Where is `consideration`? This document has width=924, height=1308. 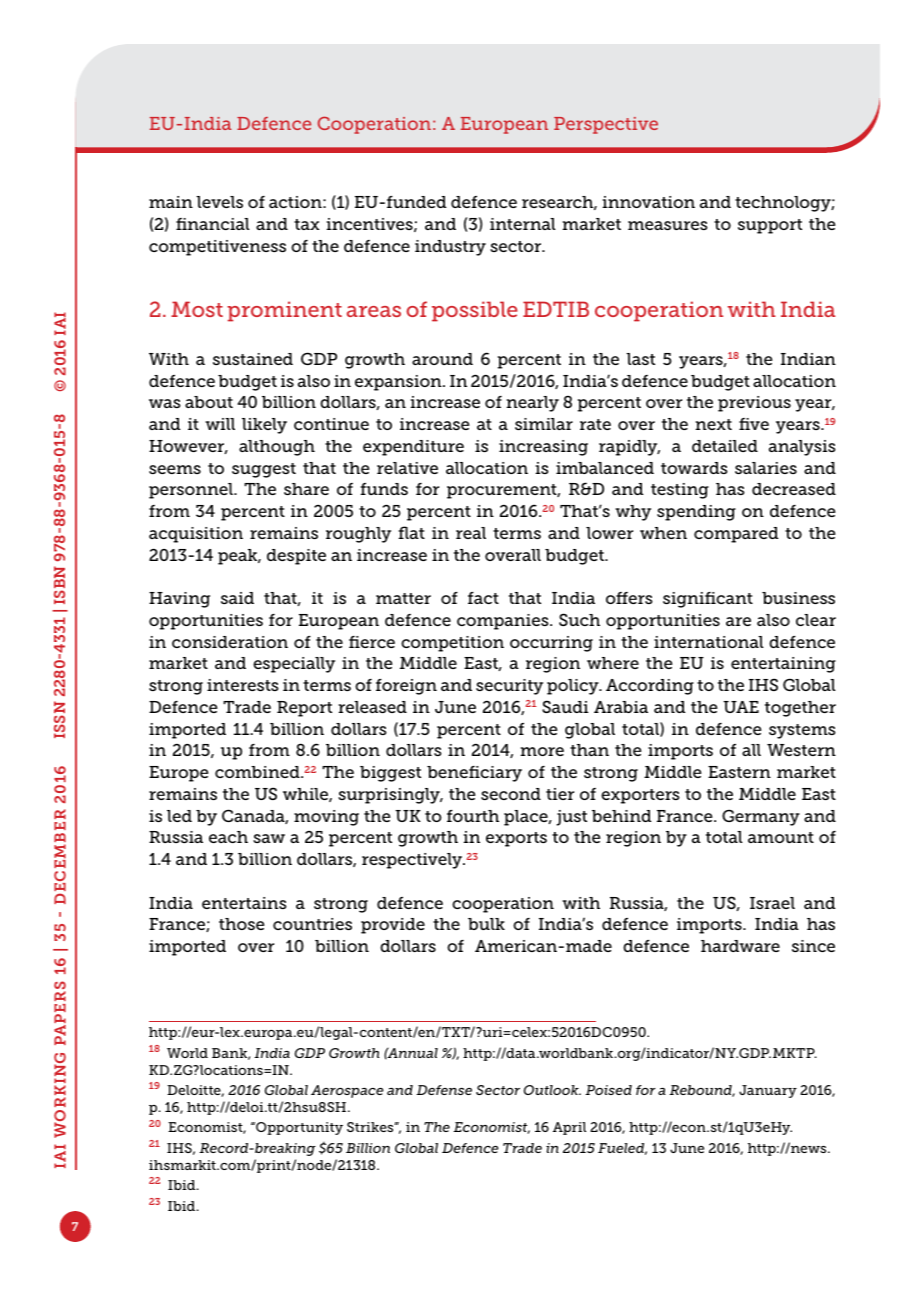
consideration is located at coordinates (230, 642).
